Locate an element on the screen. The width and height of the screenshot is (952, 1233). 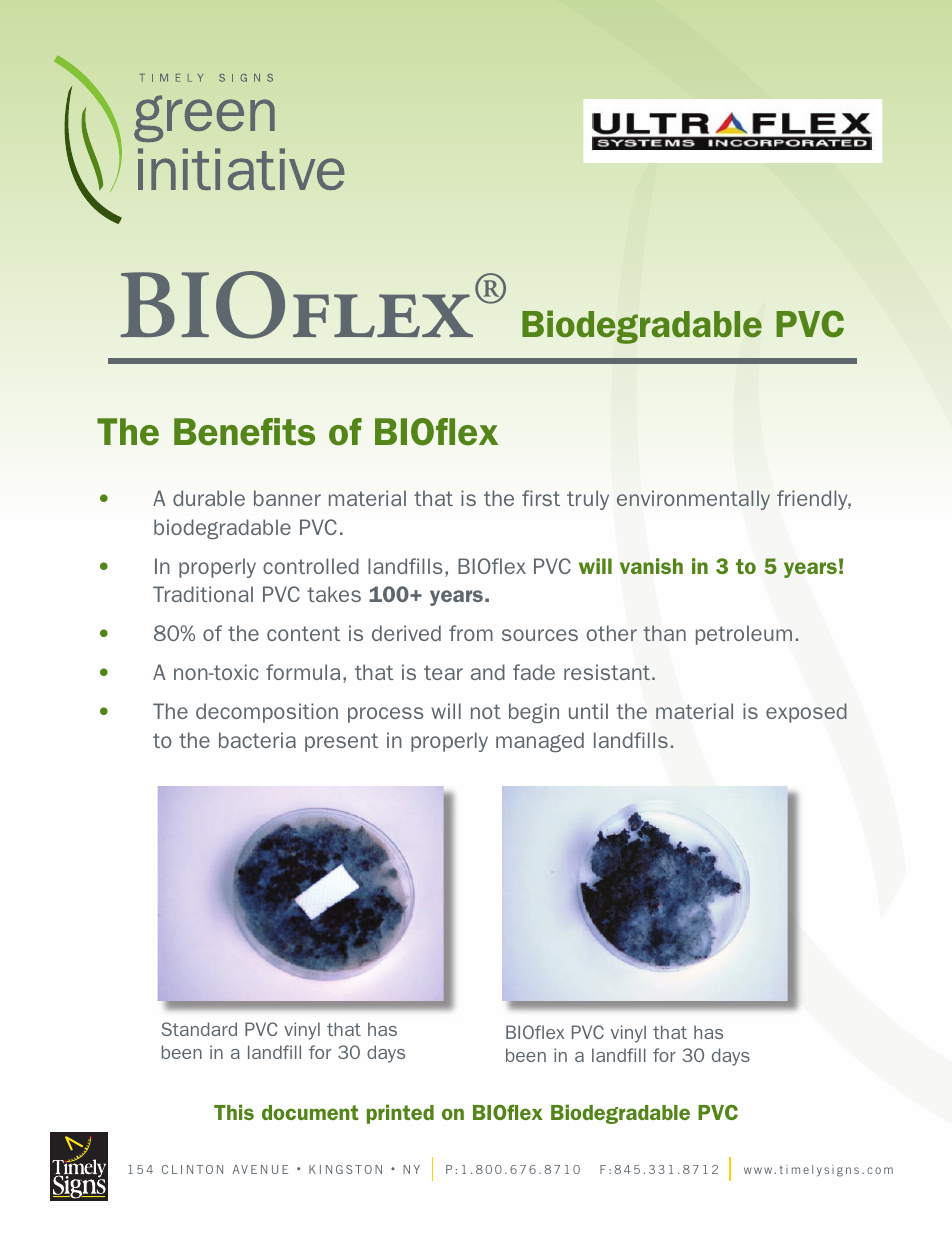
bacteria is located at coordinates (257, 740).
